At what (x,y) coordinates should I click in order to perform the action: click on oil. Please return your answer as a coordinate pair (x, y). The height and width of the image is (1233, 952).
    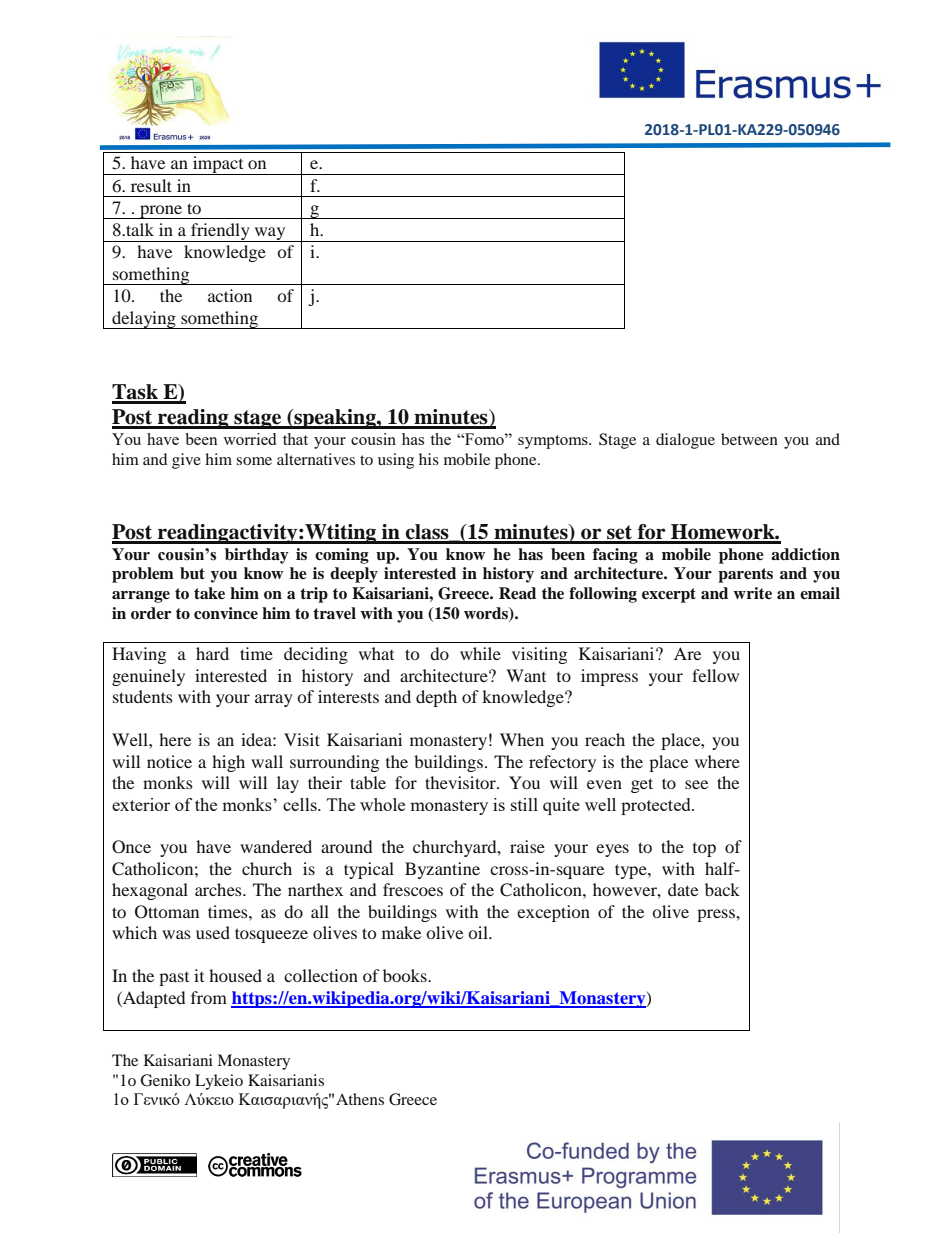
    Looking at the image, I should click on (479, 932).
